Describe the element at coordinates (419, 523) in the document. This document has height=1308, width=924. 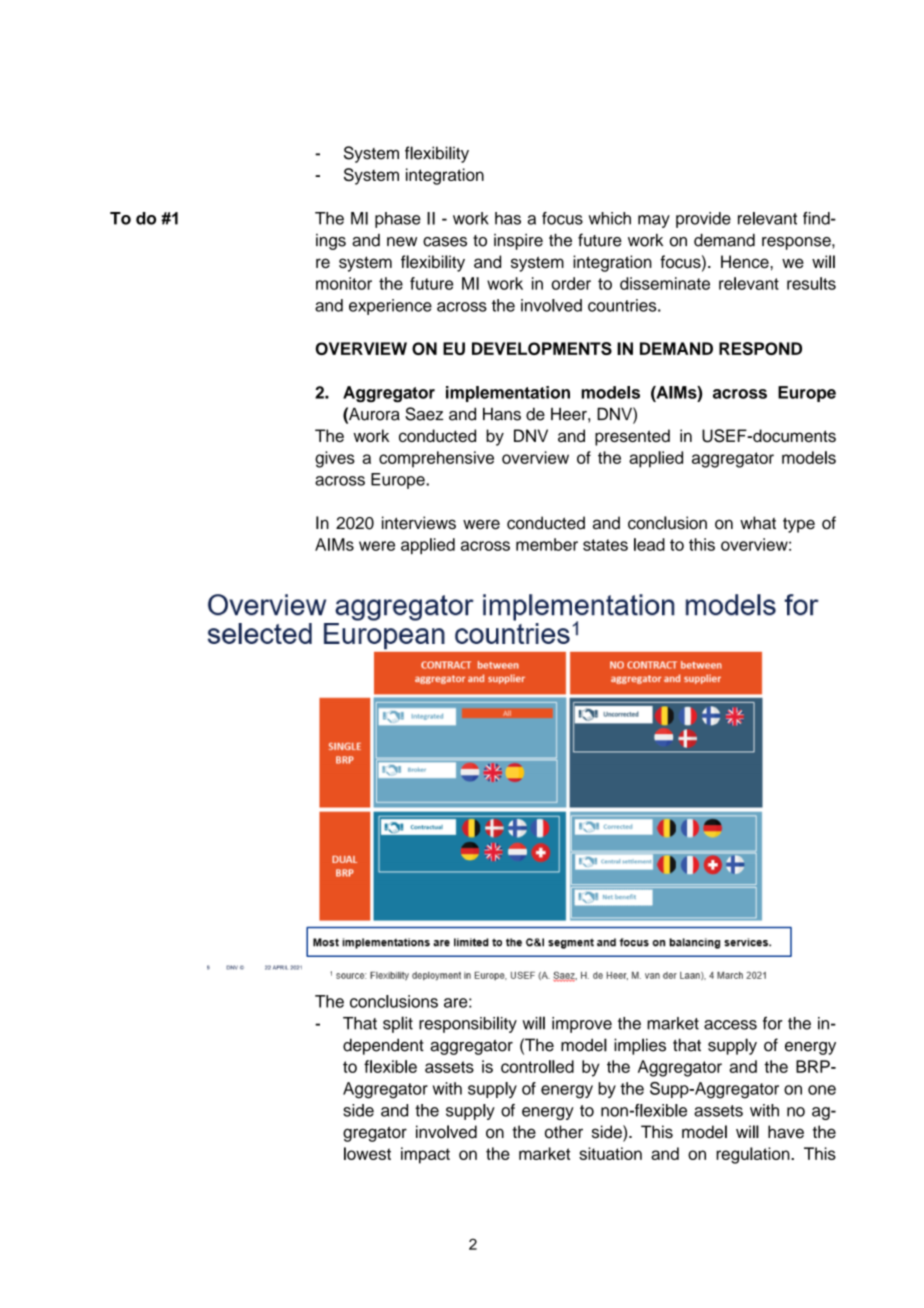
I see `interviews` at that location.
